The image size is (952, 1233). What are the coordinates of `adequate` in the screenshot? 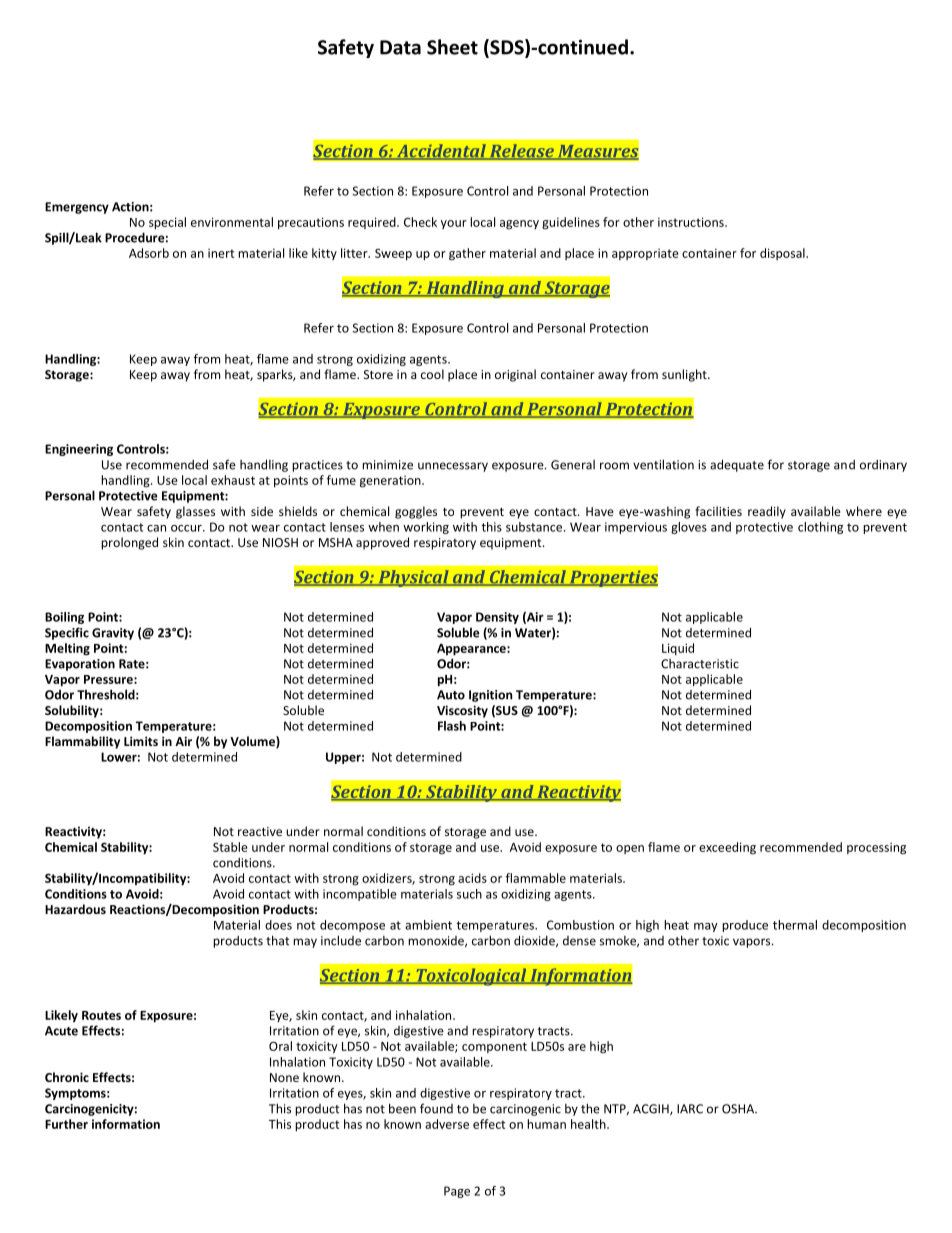 It's located at (737, 465).
